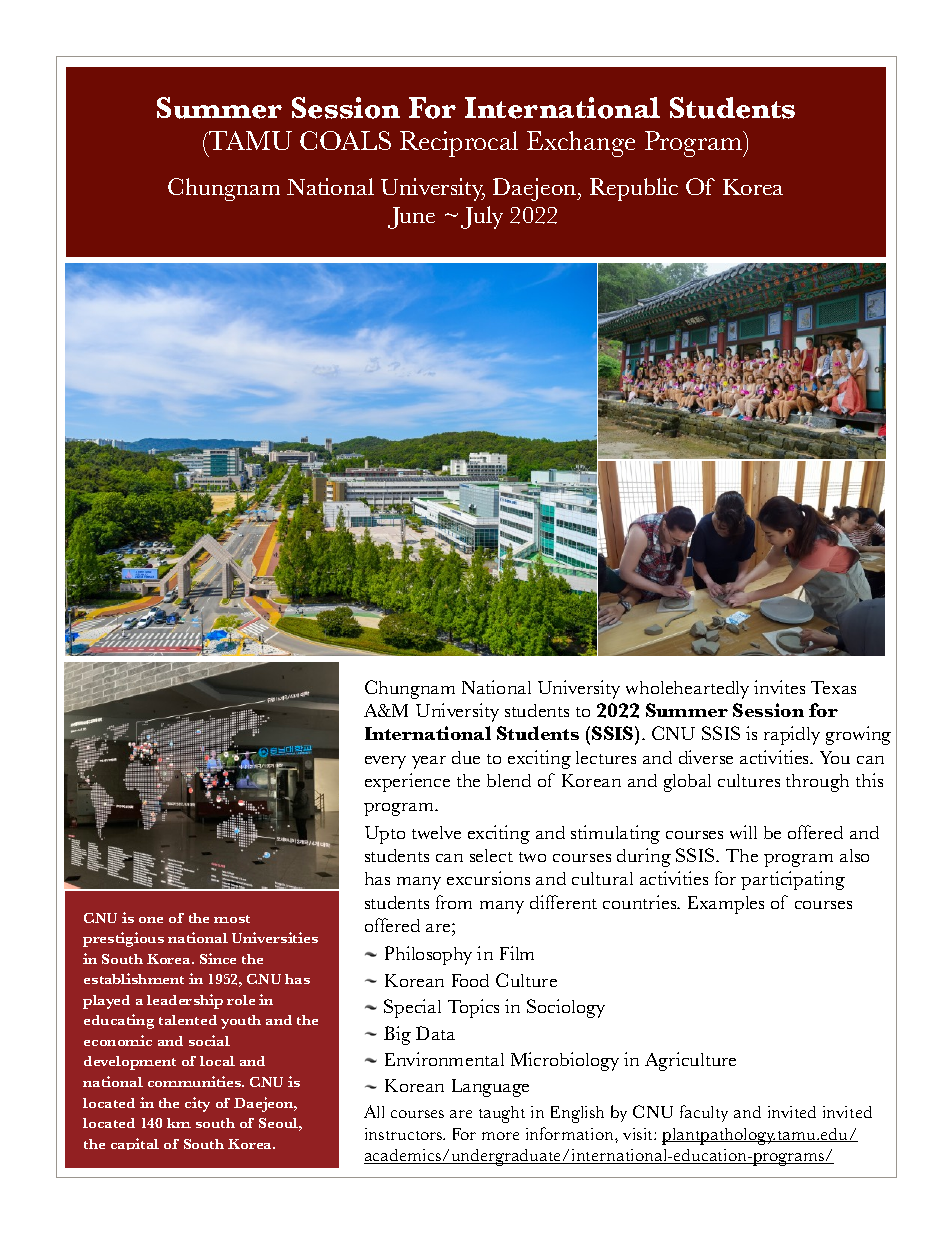 This screenshot has height=1233, width=952. What do you see at coordinates (502, 1114) in the screenshot?
I see `taught` at bounding box center [502, 1114].
